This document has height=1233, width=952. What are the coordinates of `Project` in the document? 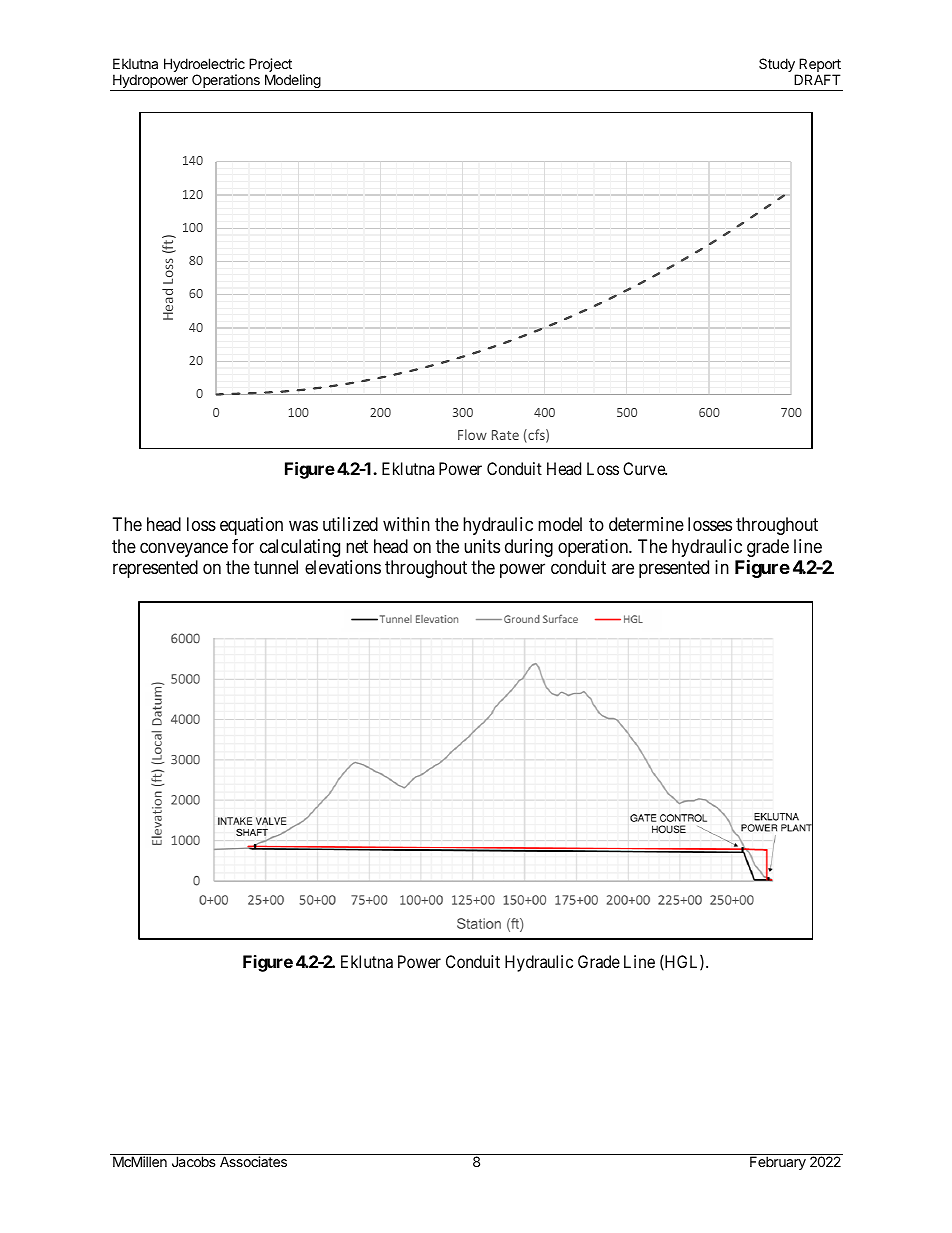 It's located at (270, 66).
